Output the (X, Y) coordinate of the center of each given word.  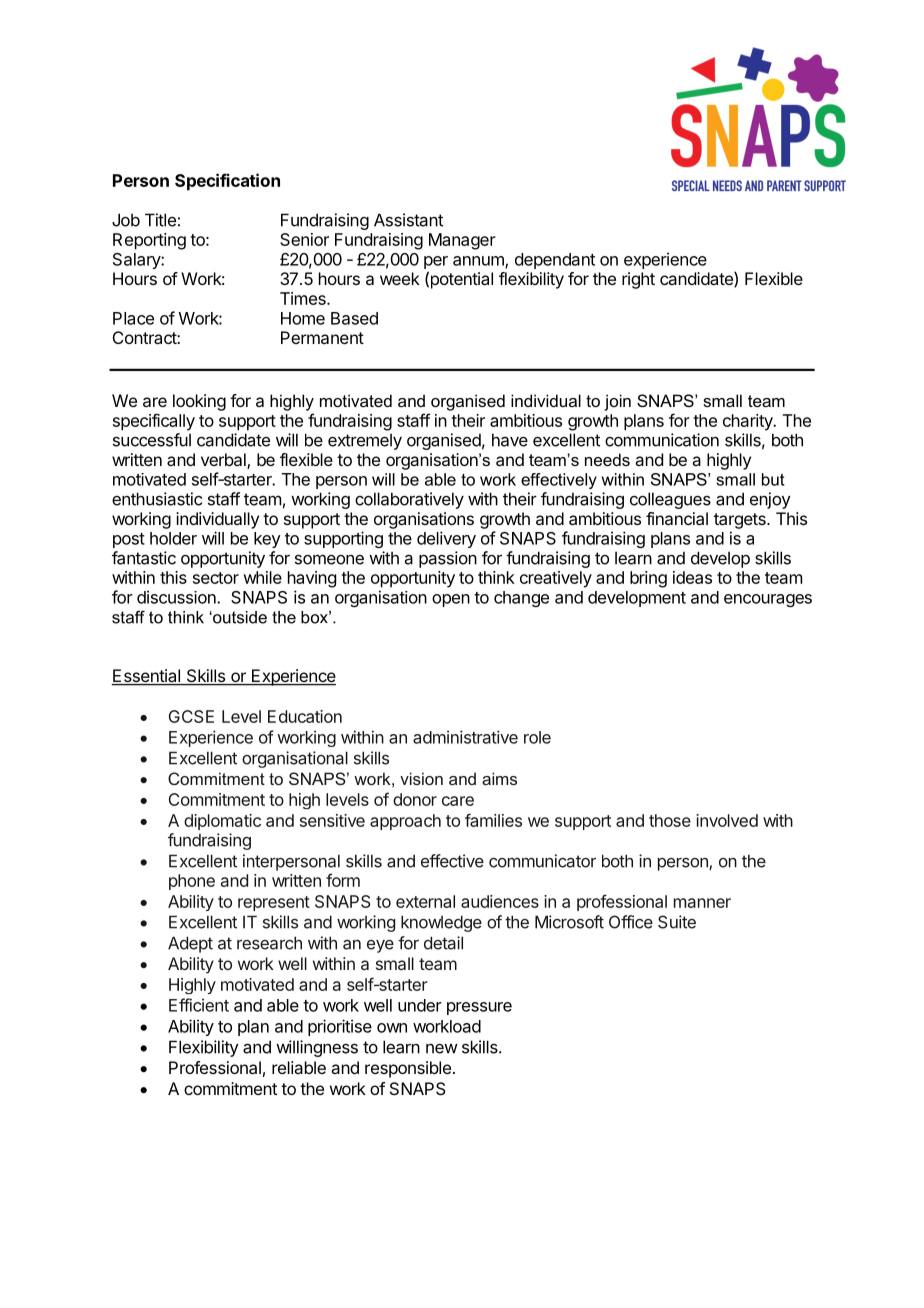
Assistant (408, 220)
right (638, 280)
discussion (177, 597)
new (442, 1049)
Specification (227, 182)
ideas (692, 577)
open (451, 600)
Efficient (199, 1005)
